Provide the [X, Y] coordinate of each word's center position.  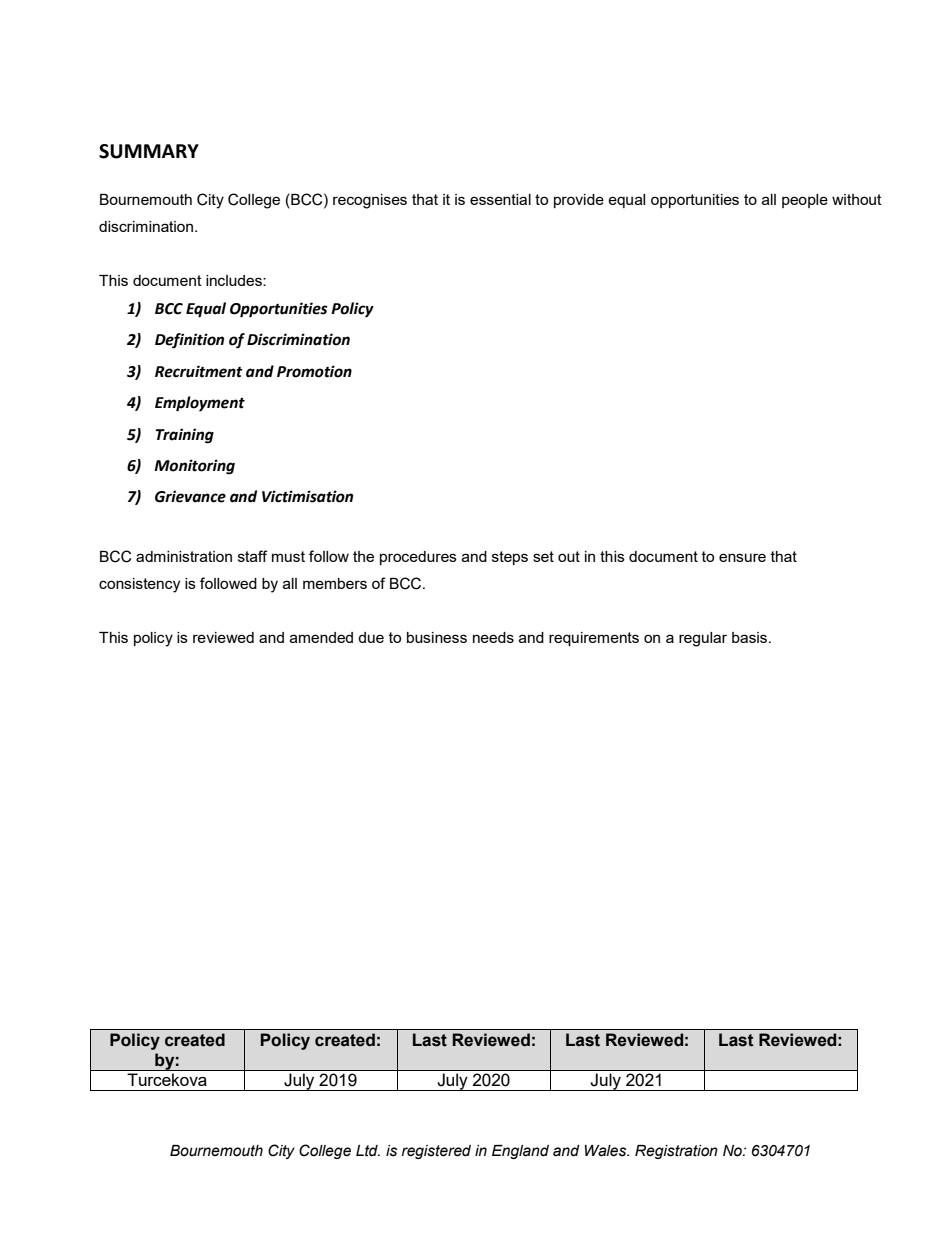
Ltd [368, 1151]
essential [500, 199]
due [371, 637]
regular [703, 639]
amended [321, 637]
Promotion [314, 371]
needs [493, 637]
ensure [742, 557]
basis [751, 637]
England [520, 1152]
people [805, 201]
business [437, 637]
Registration [676, 1152]
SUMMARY [149, 151]
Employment [200, 404]
